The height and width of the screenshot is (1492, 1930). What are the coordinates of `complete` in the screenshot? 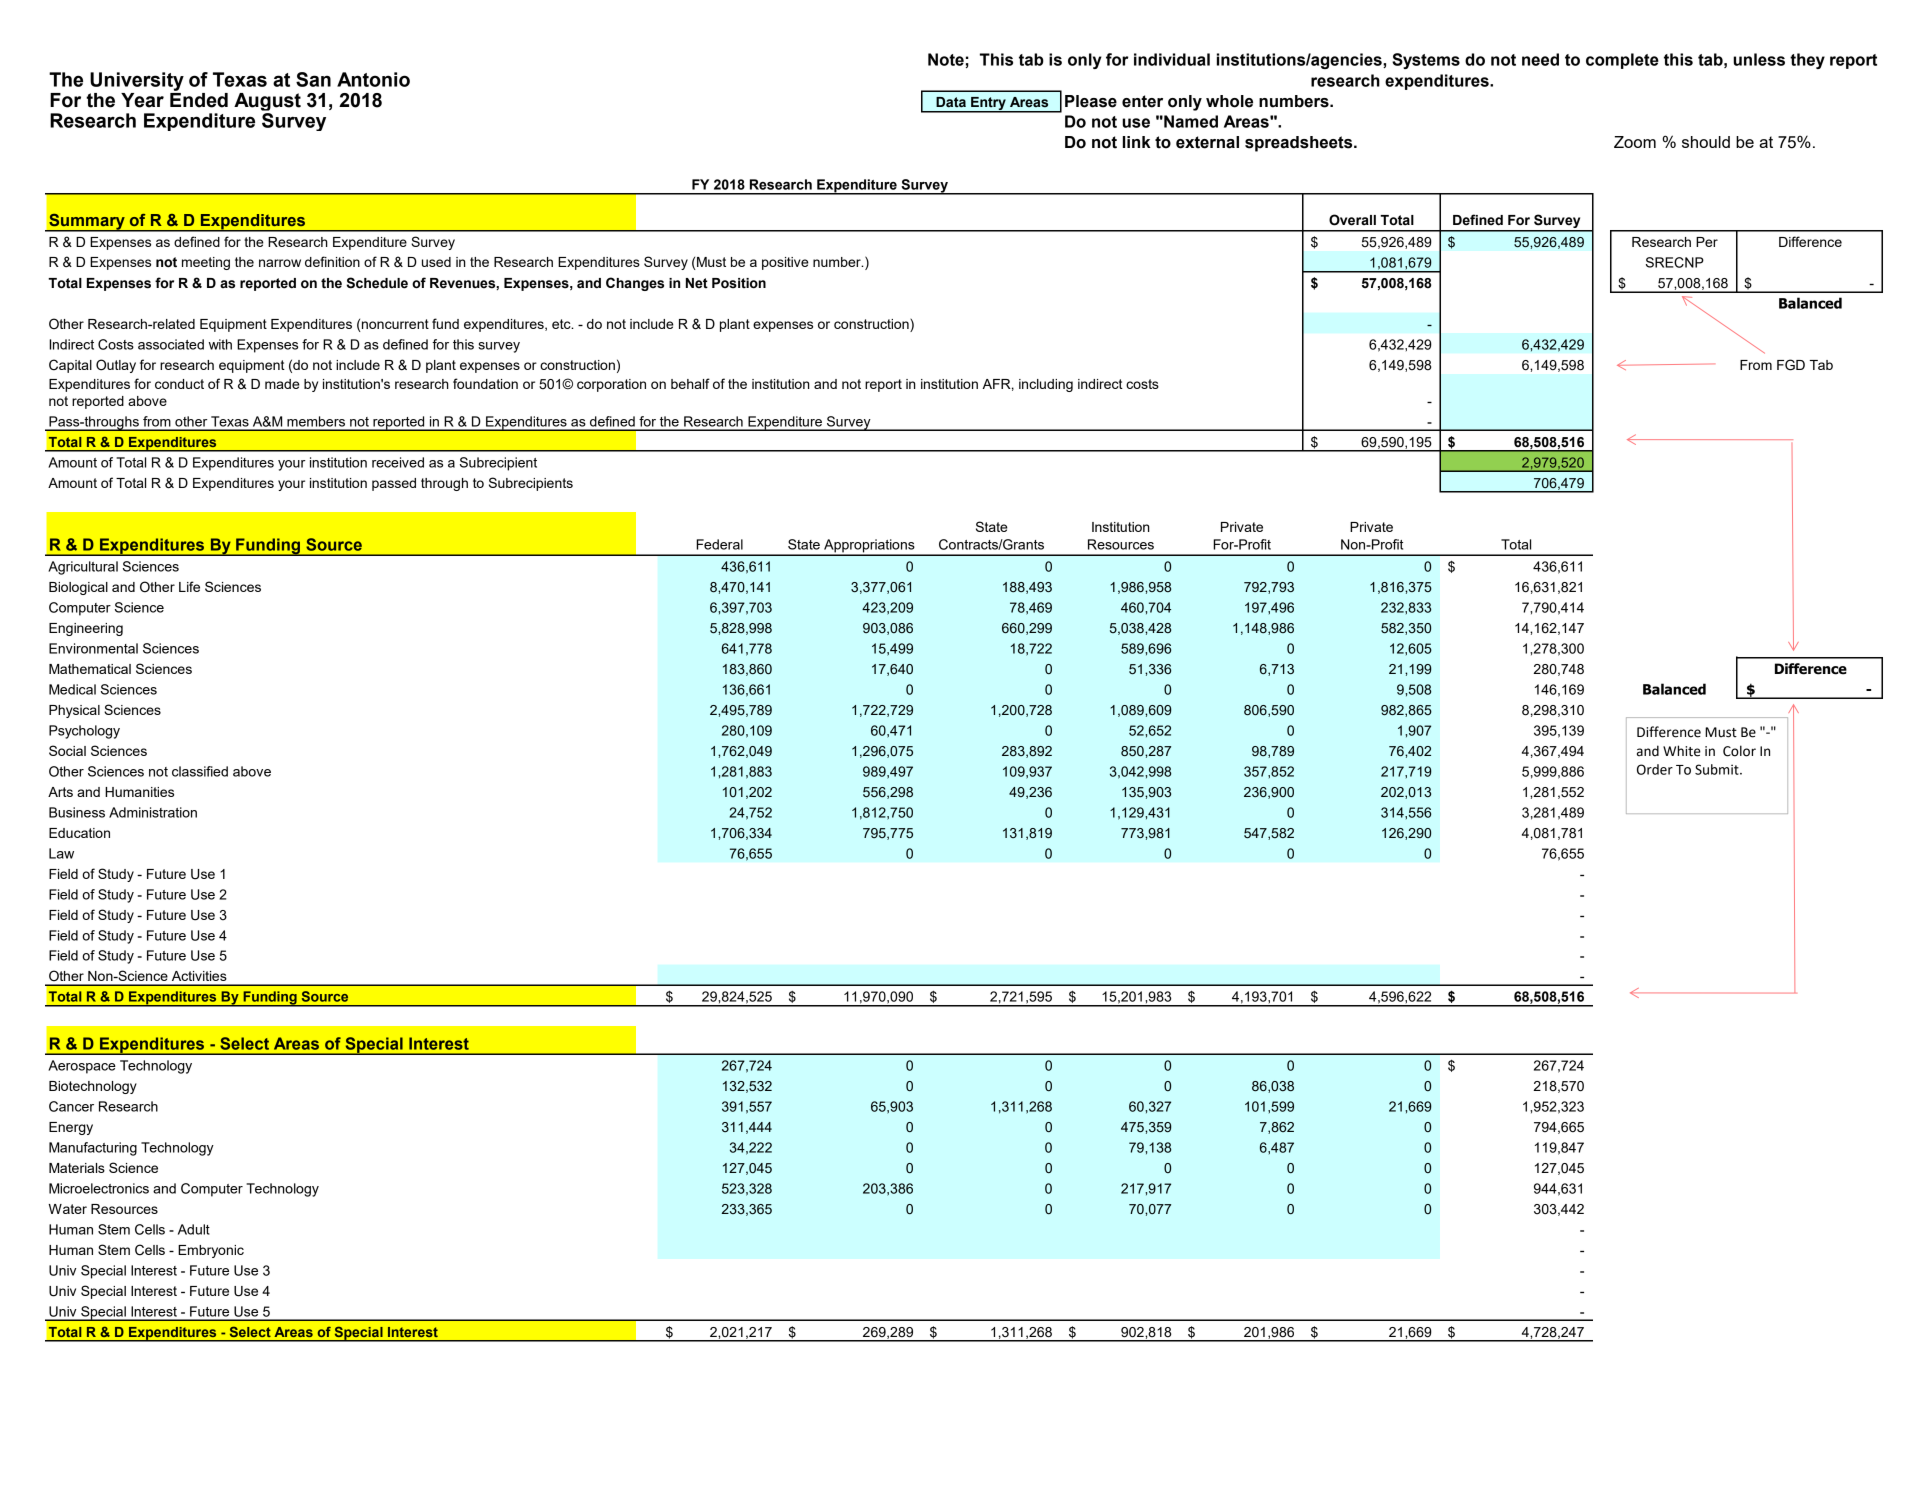 It's located at (1622, 61).
